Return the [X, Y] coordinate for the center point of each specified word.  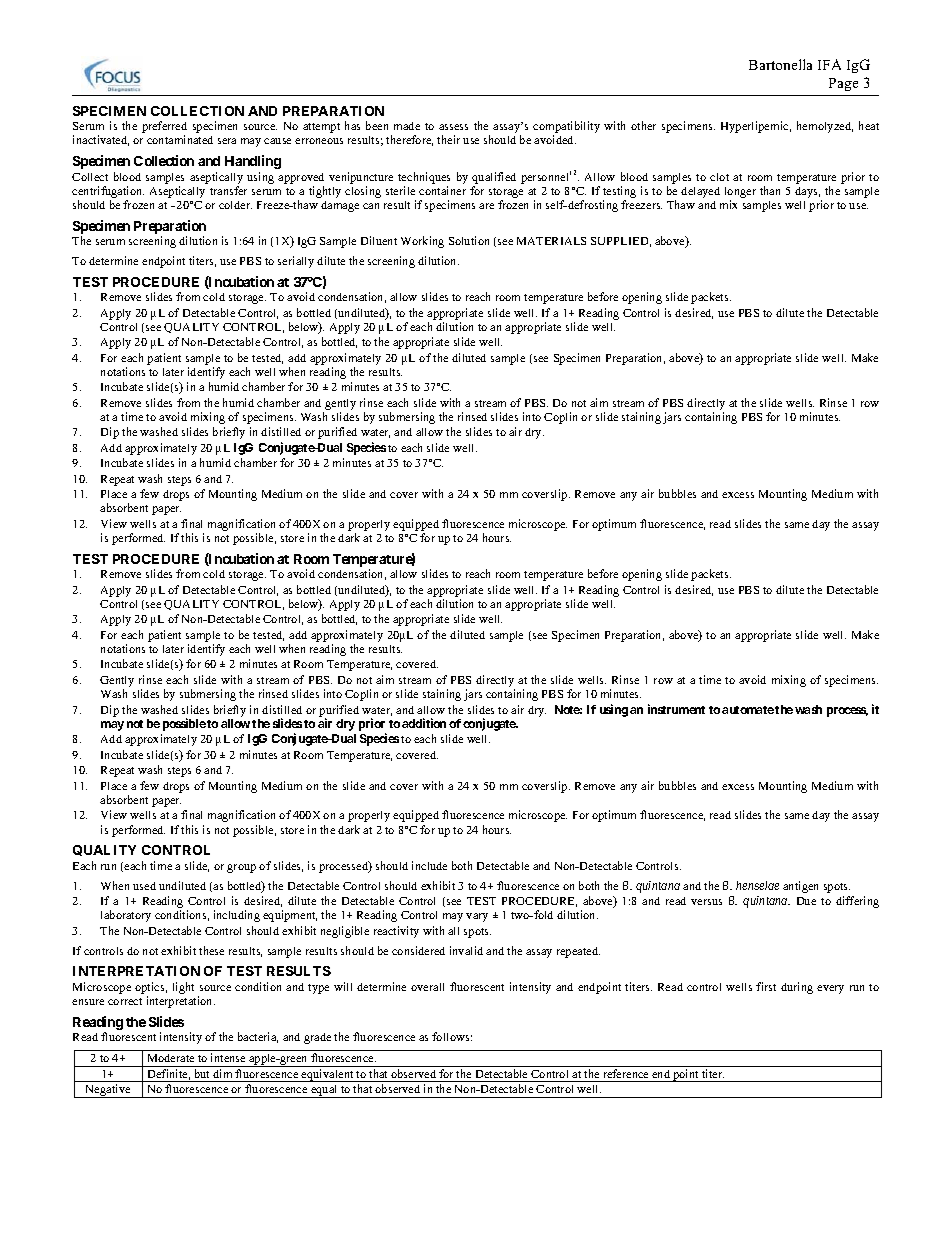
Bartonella [780, 64]
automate [748, 710]
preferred [164, 128]
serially [296, 262]
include [429, 865]
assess [453, 127]
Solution [469, 240]
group [241, 868]
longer [740, 192]
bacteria [258, 1037]
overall [427, 987]
